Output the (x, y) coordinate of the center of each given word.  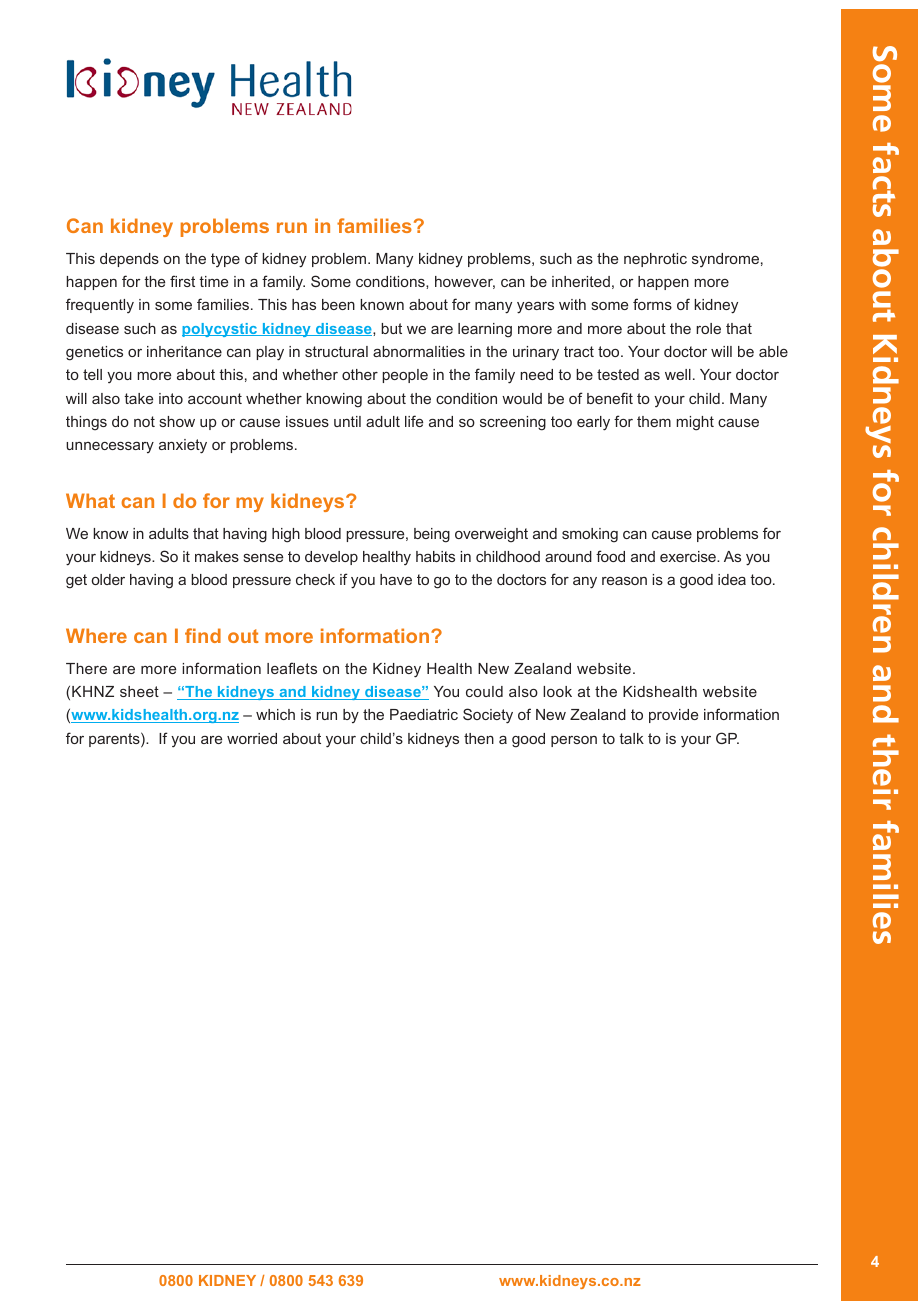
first (182, 281)
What (90, 500)
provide (673, 716)
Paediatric (424, 714)
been (338, 304)
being (432, 535)
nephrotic (655, 260)
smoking (590, 535)
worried (252, 738)
